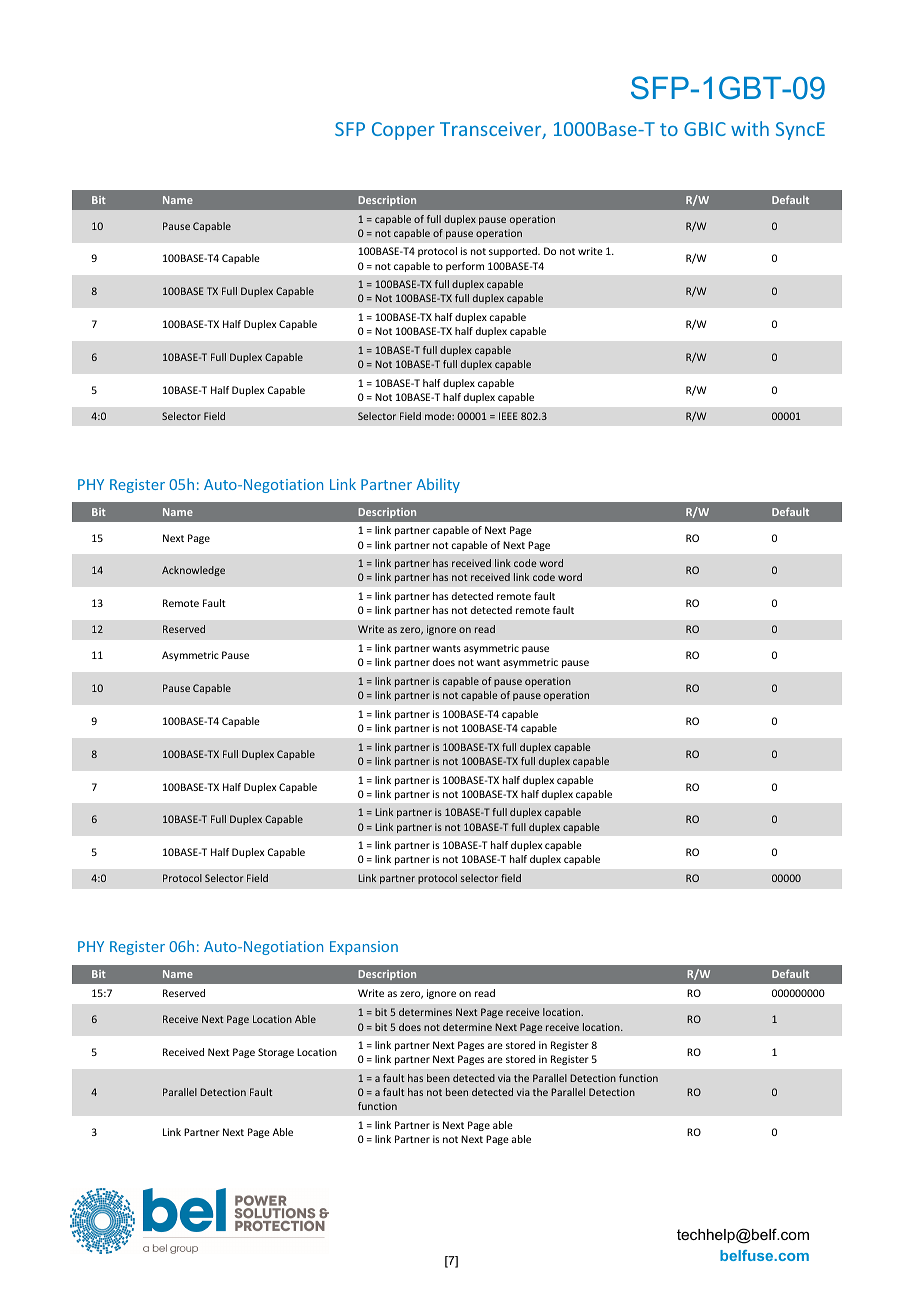  What do you see at coordinates (438, 485) in the screenshot?
I see `Ability` at bounding box center [438, 485].
